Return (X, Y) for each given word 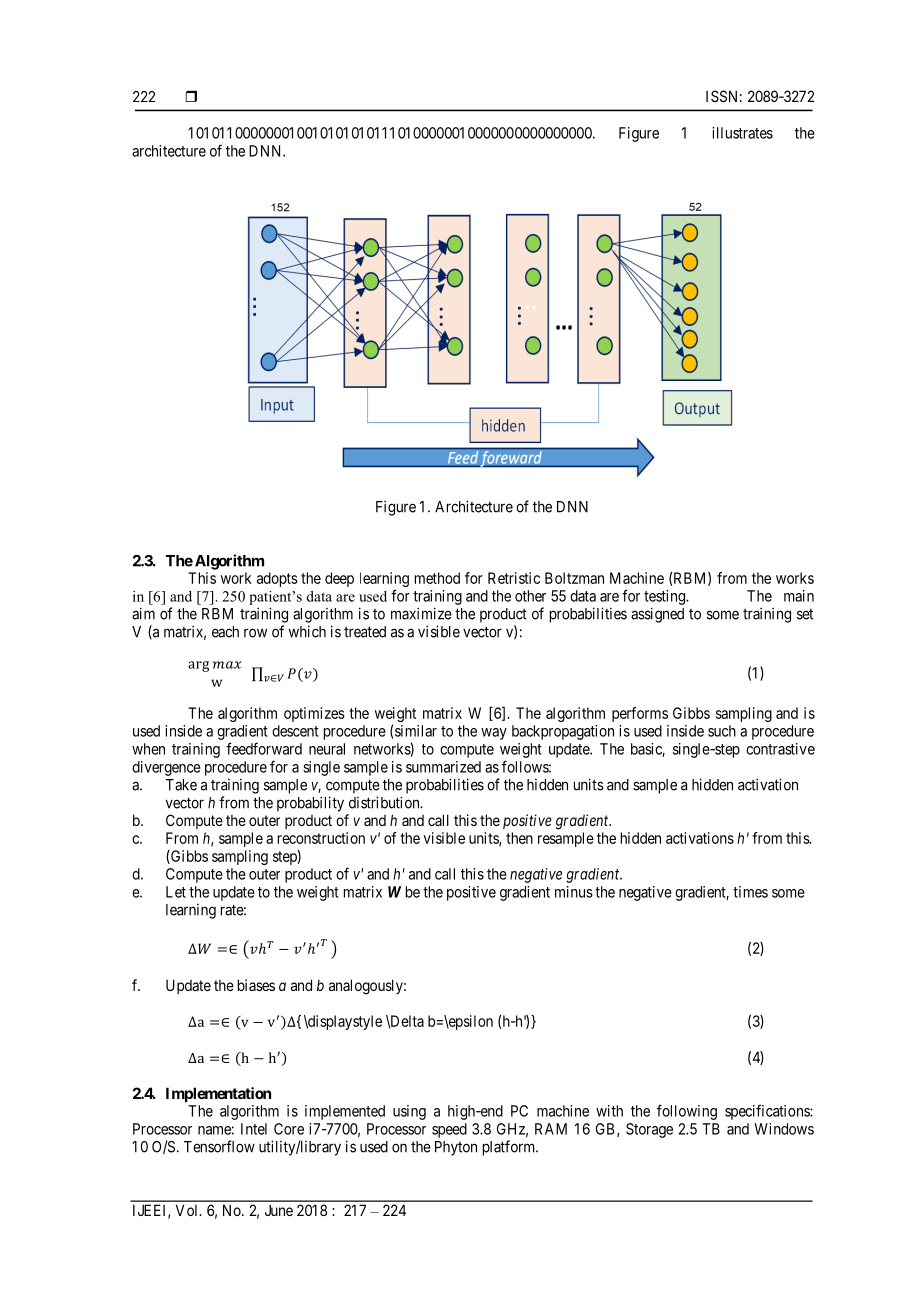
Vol (188, 1210)
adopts (277, 579)
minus (574, 892)
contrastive (780, 749)
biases (256, 985)
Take (181, 785)
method (437, 578)
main (799, 596)
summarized (443, 767)
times (750, 892)
